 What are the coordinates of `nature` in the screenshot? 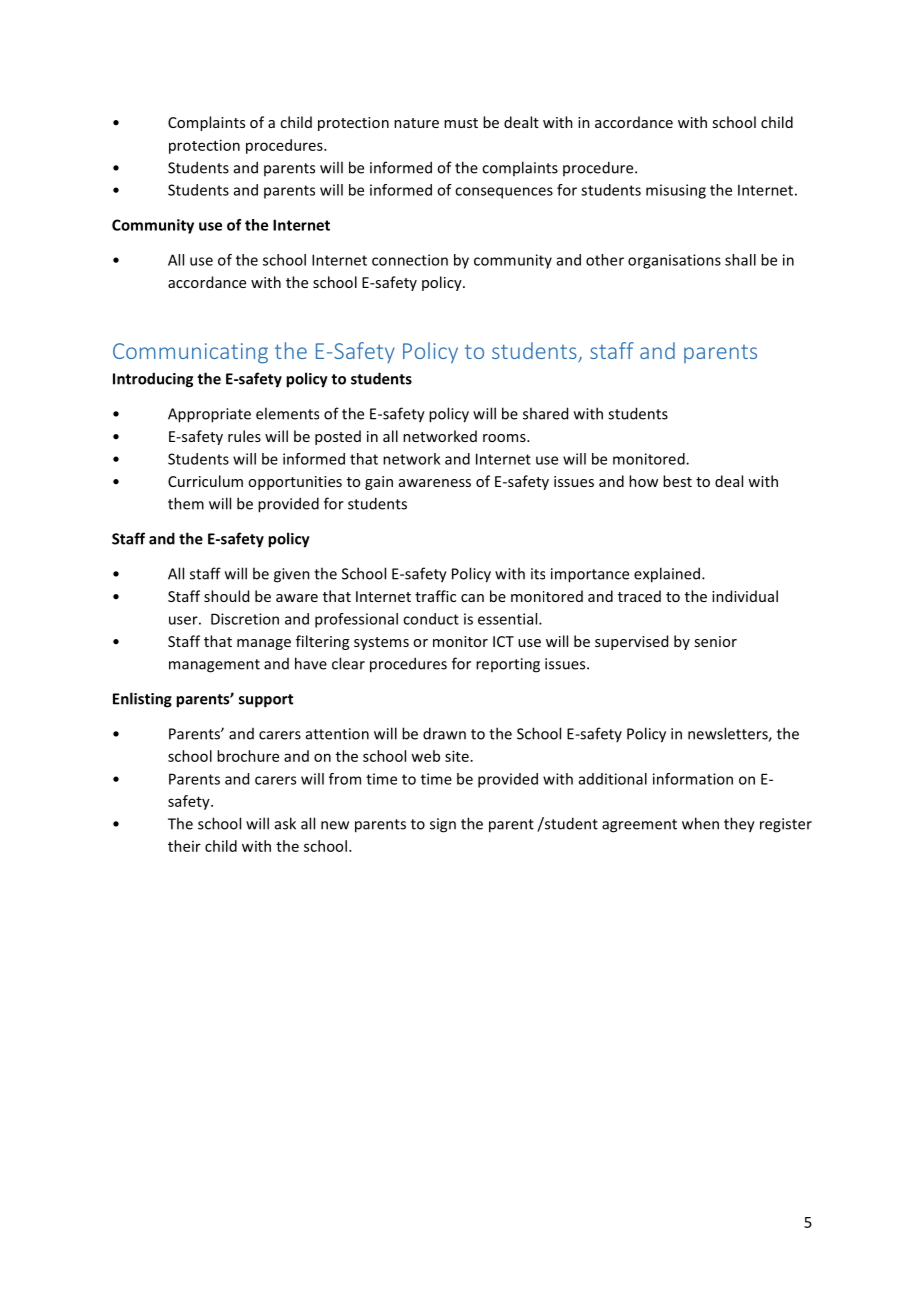 It's located at (416, 123).
